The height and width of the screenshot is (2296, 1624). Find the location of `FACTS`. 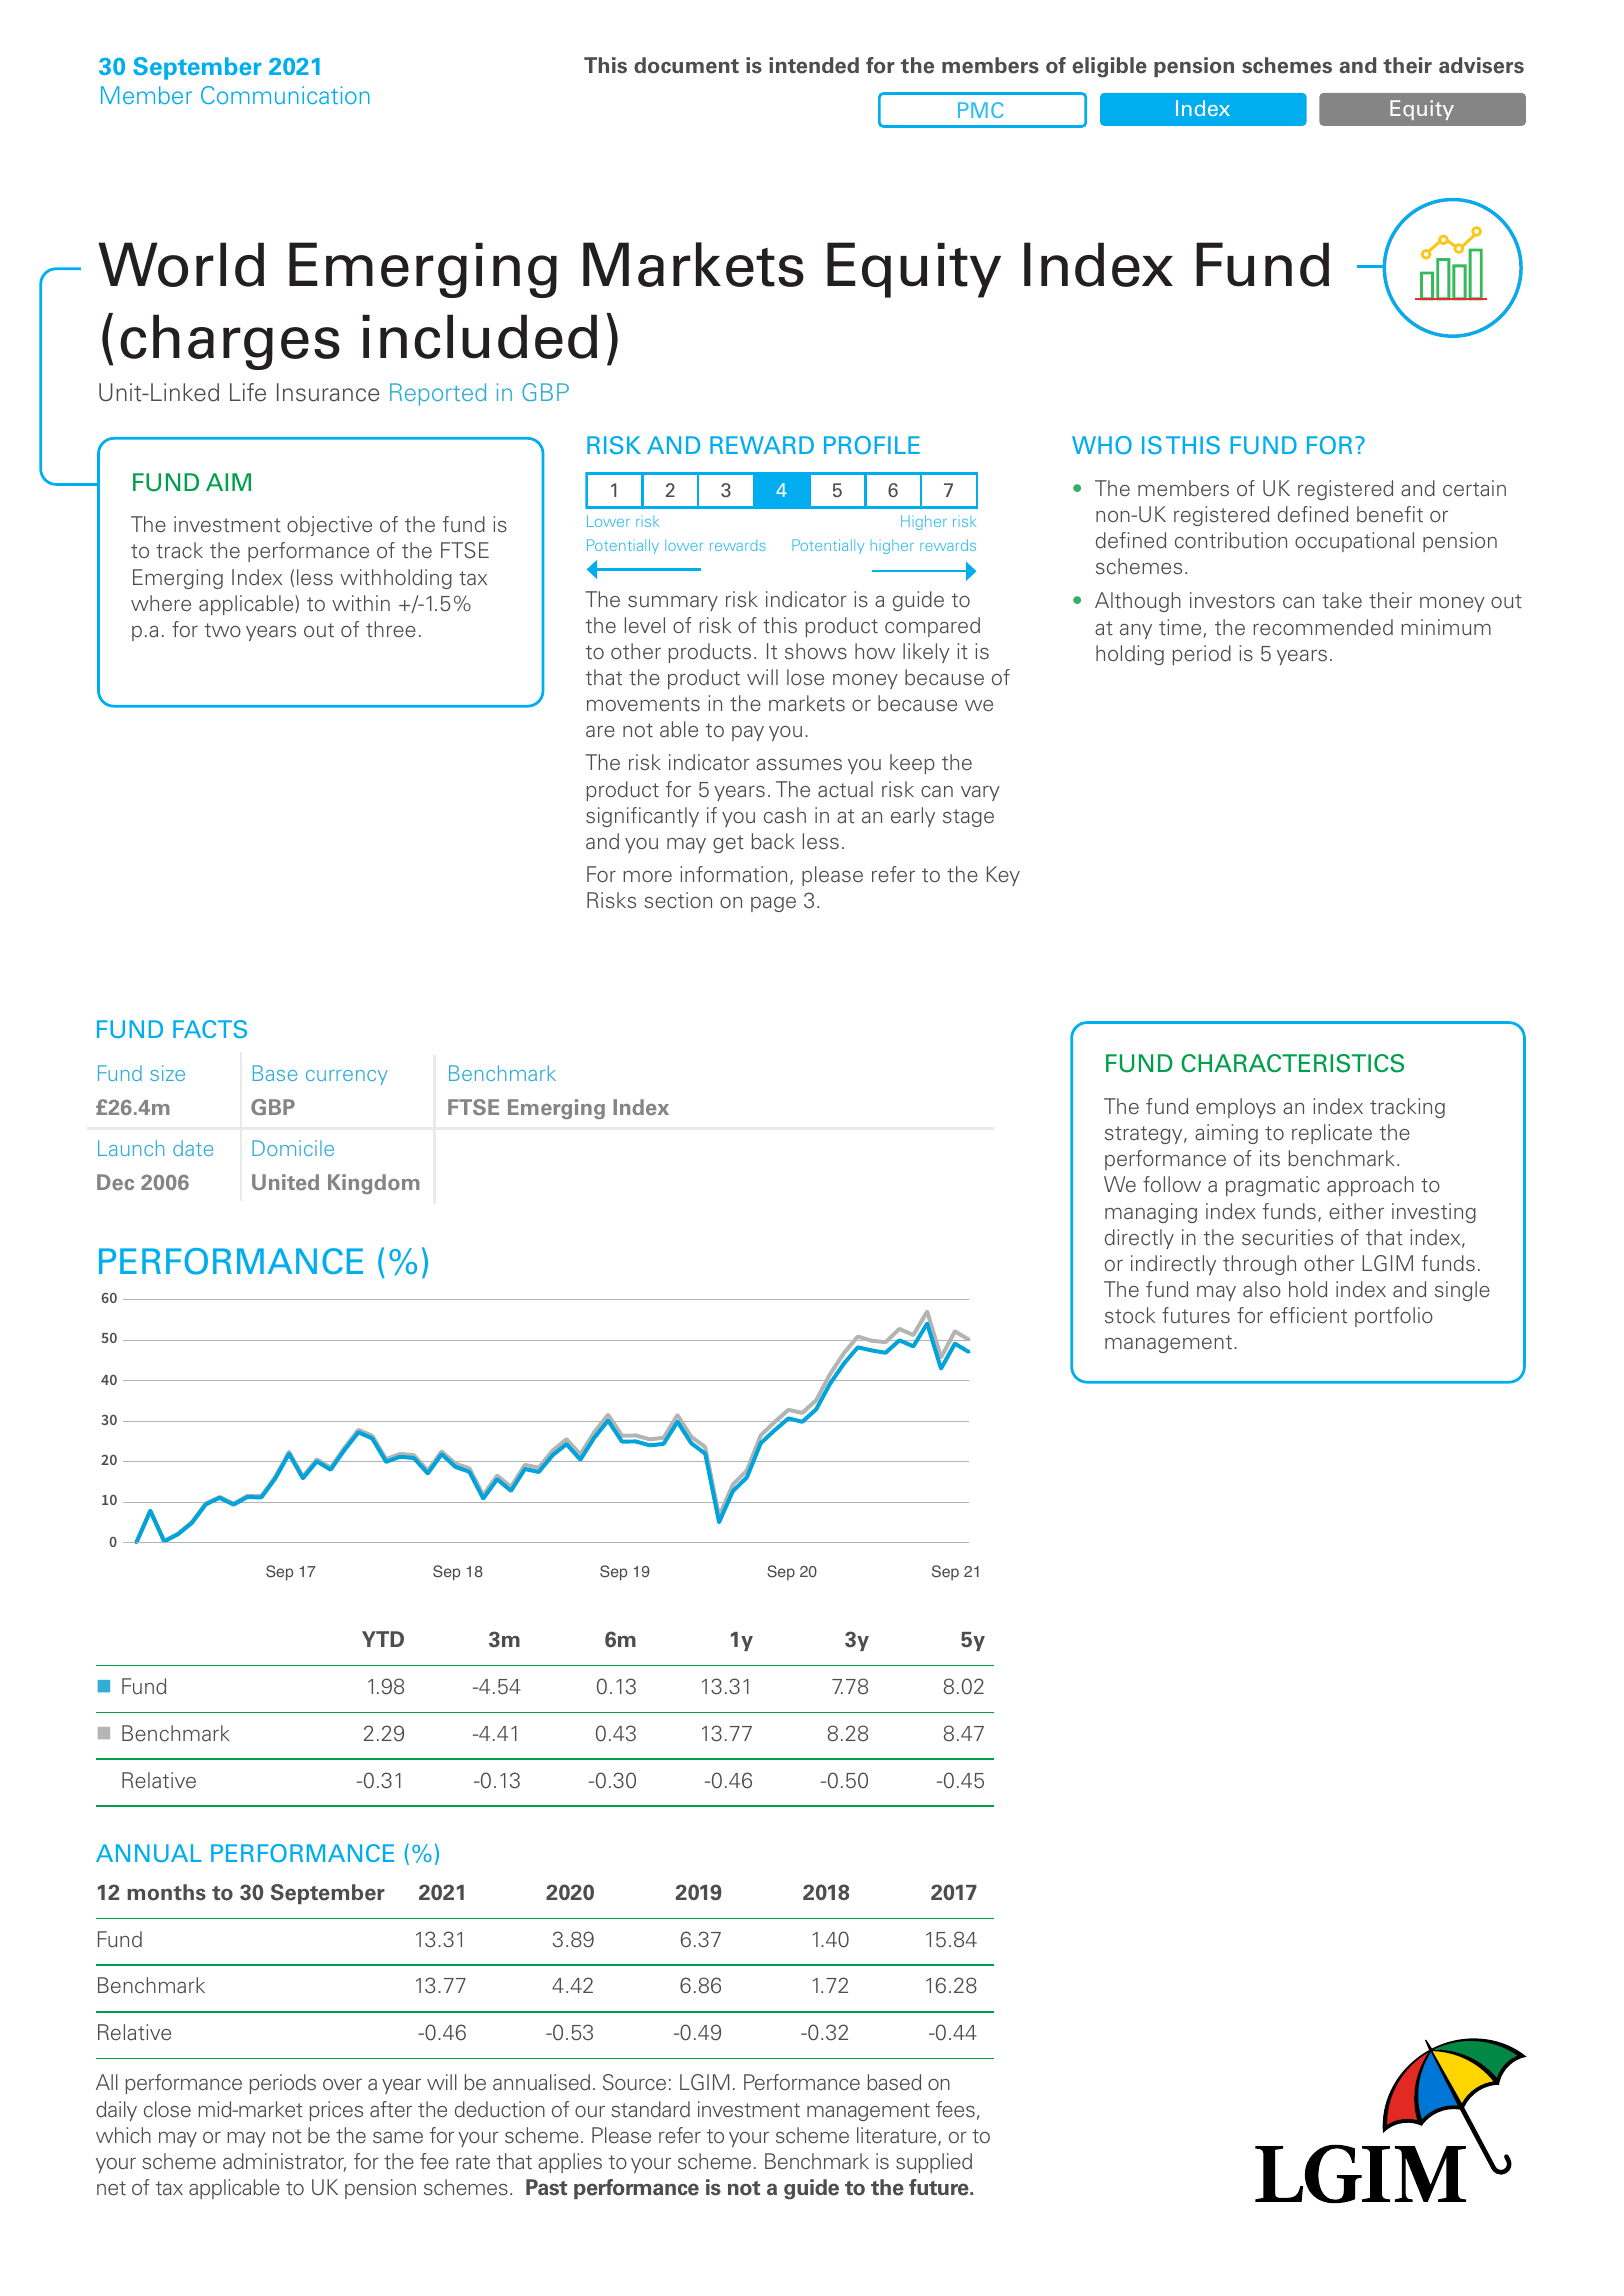

FACTS is located at coordinates (210, 1029).
